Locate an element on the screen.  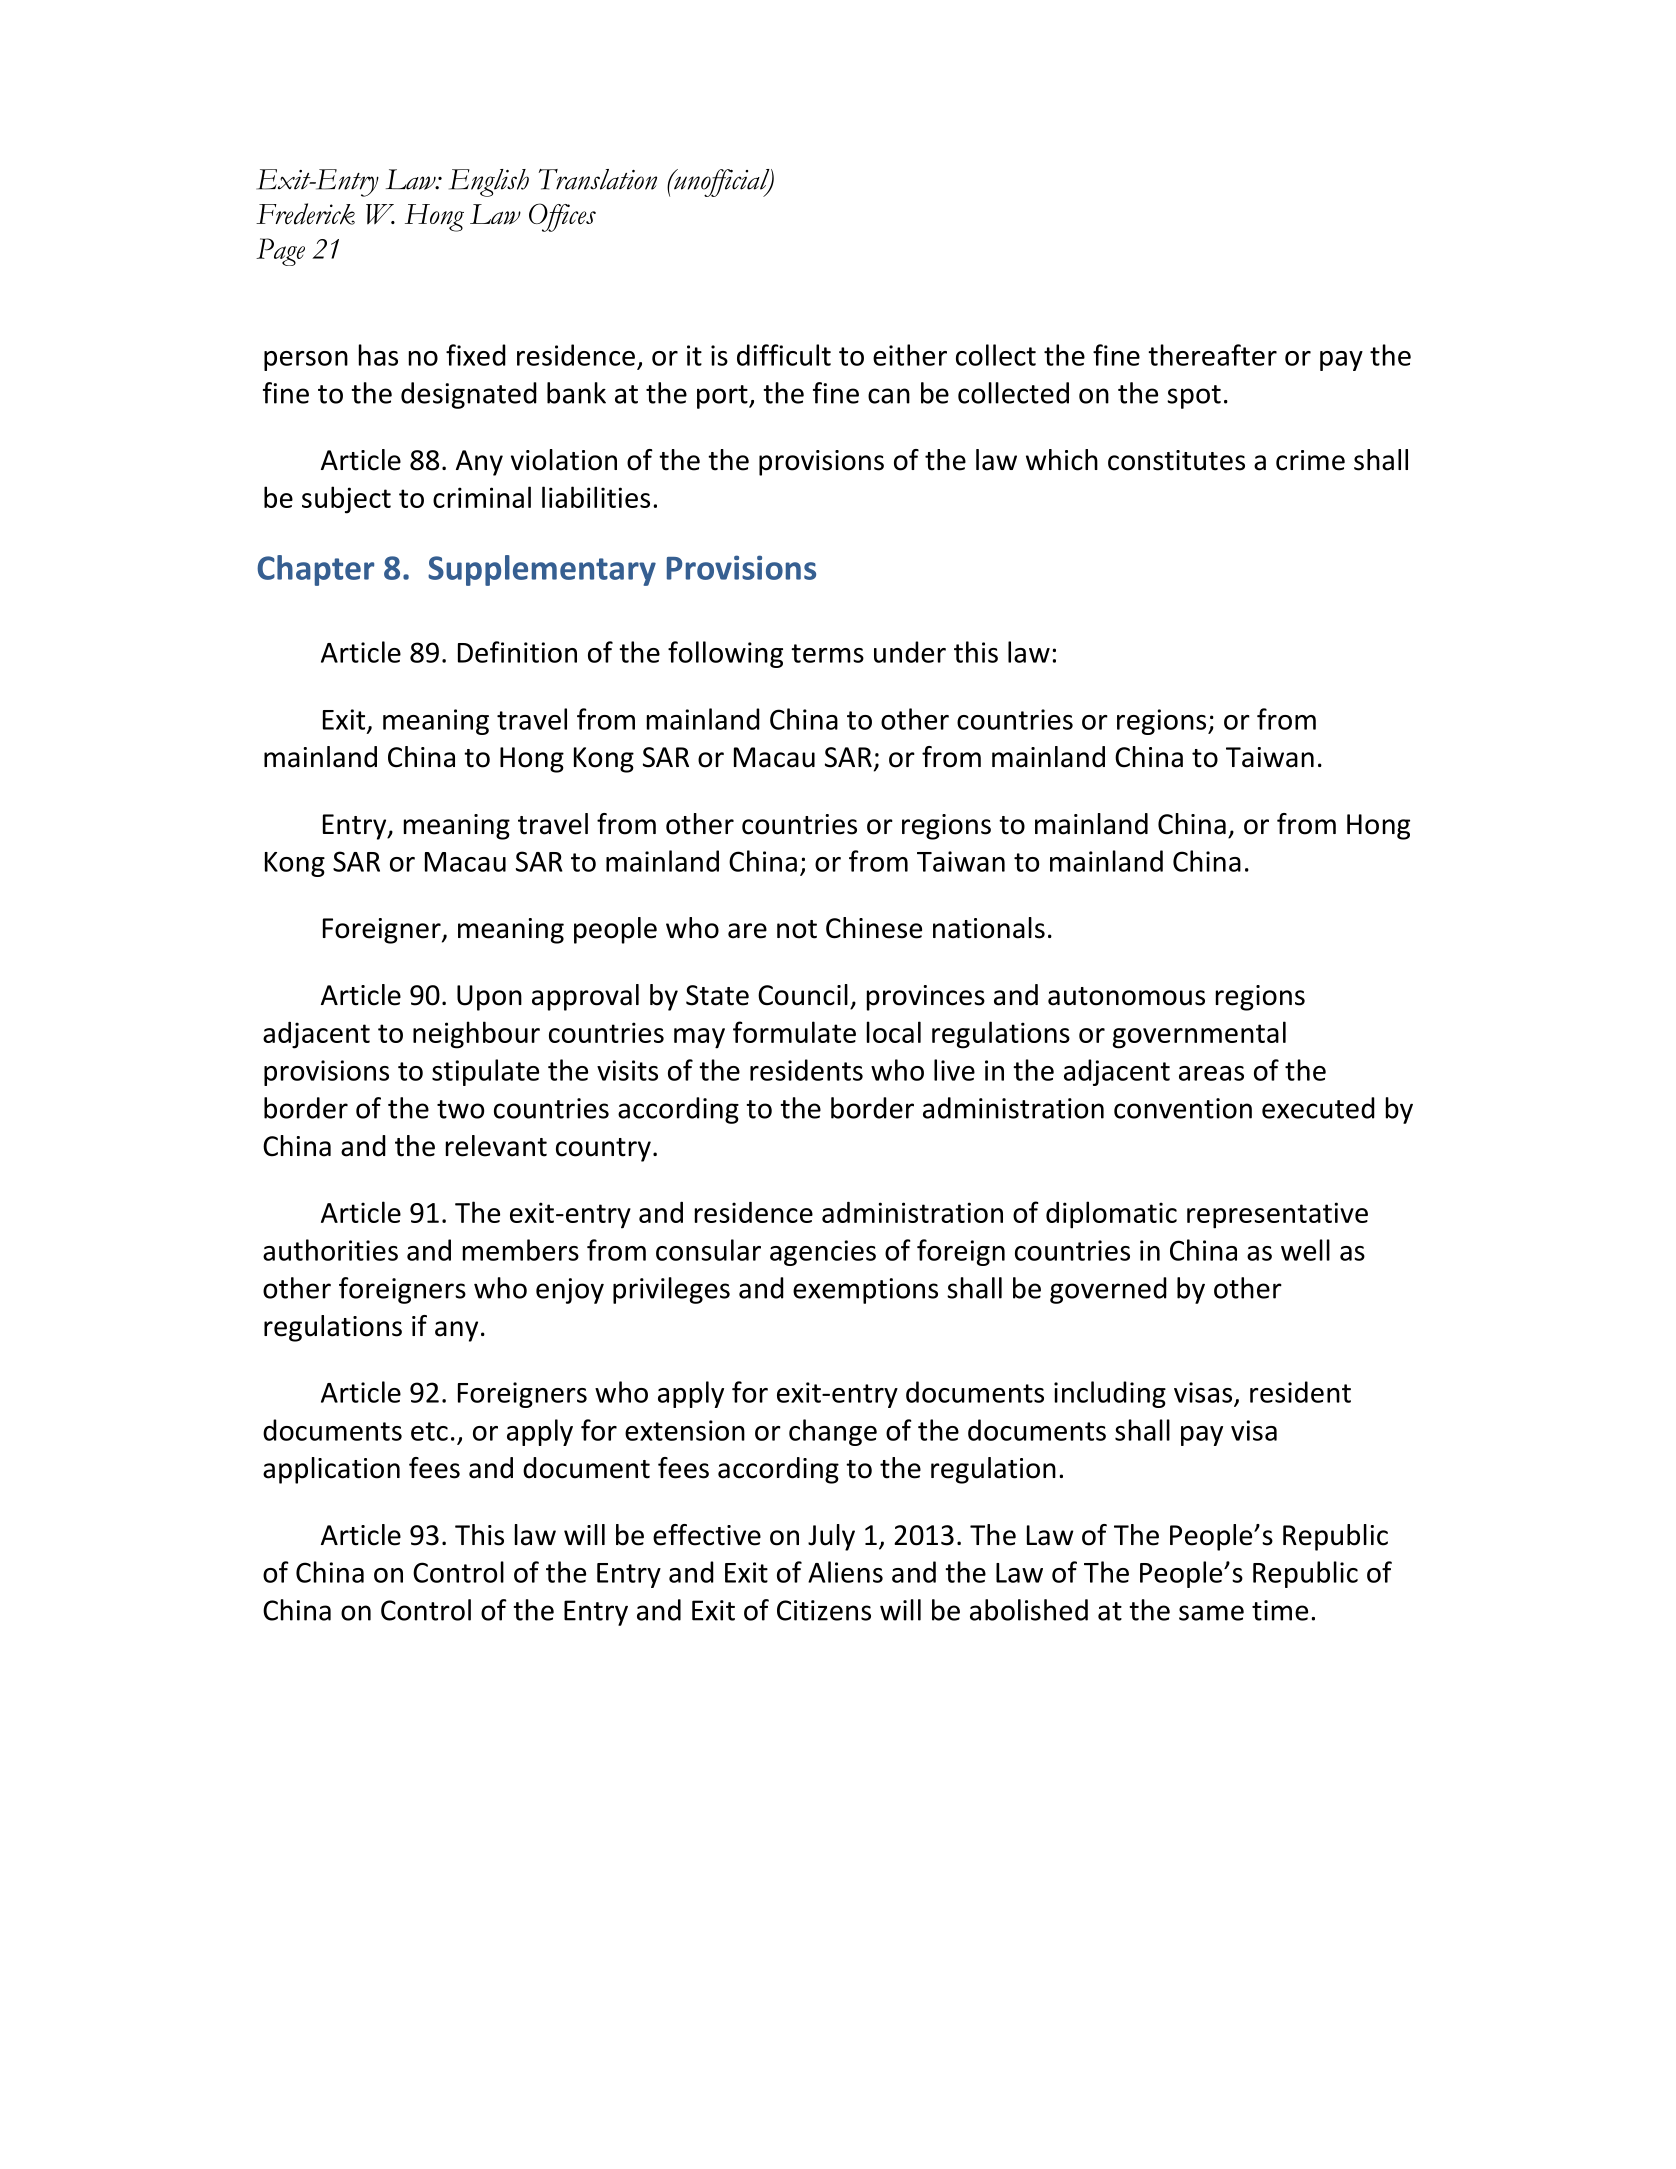
Aliens is located at coordinates (845, 1572).
